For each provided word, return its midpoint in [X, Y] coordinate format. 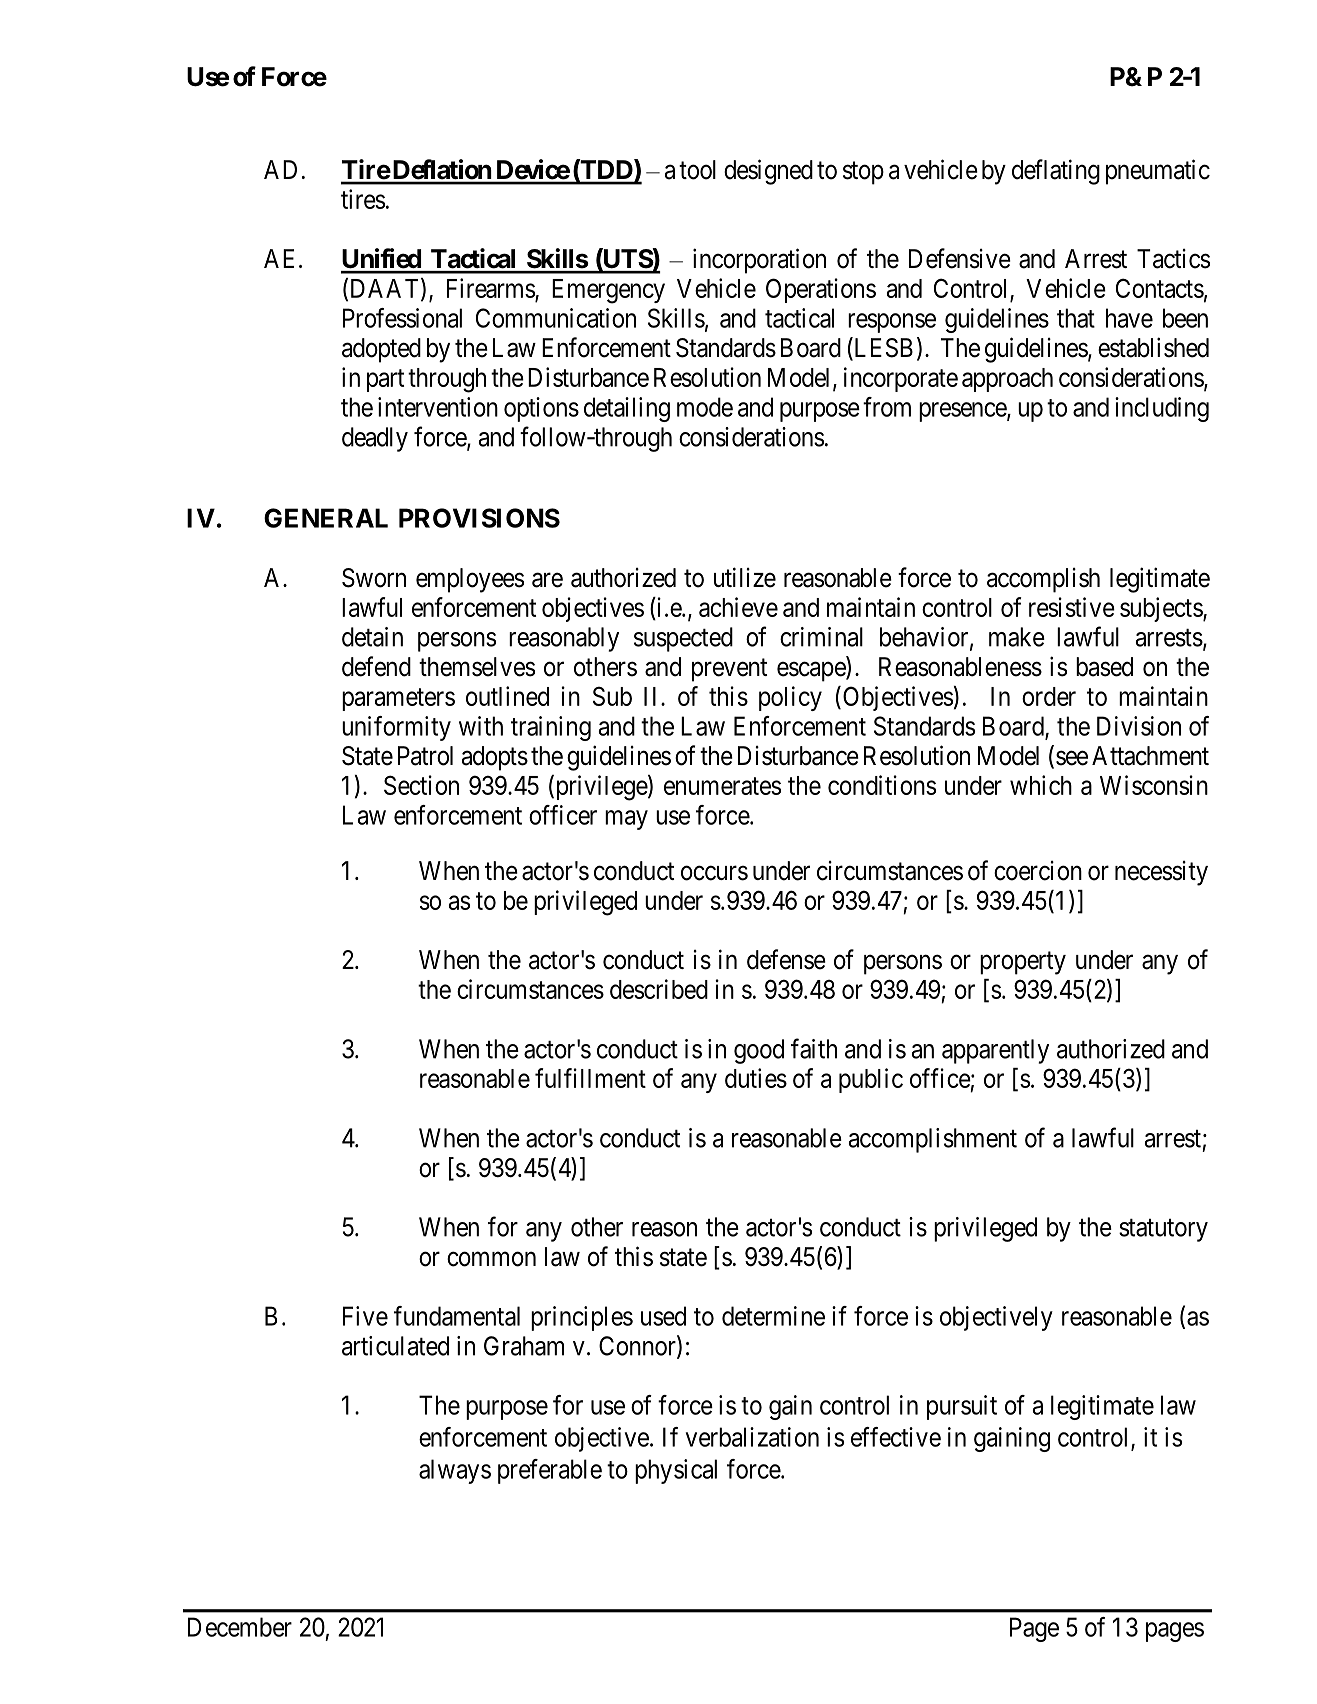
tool [697, 170]
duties [756, 1078]
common [491, 1259]
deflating [1056, 172]
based [1104, 667]
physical [676, 1471]
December [240, 1627]
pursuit [962, 1407]
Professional [402, 318]
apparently [995, 1051]
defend [376, 666]
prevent [729, 670]
